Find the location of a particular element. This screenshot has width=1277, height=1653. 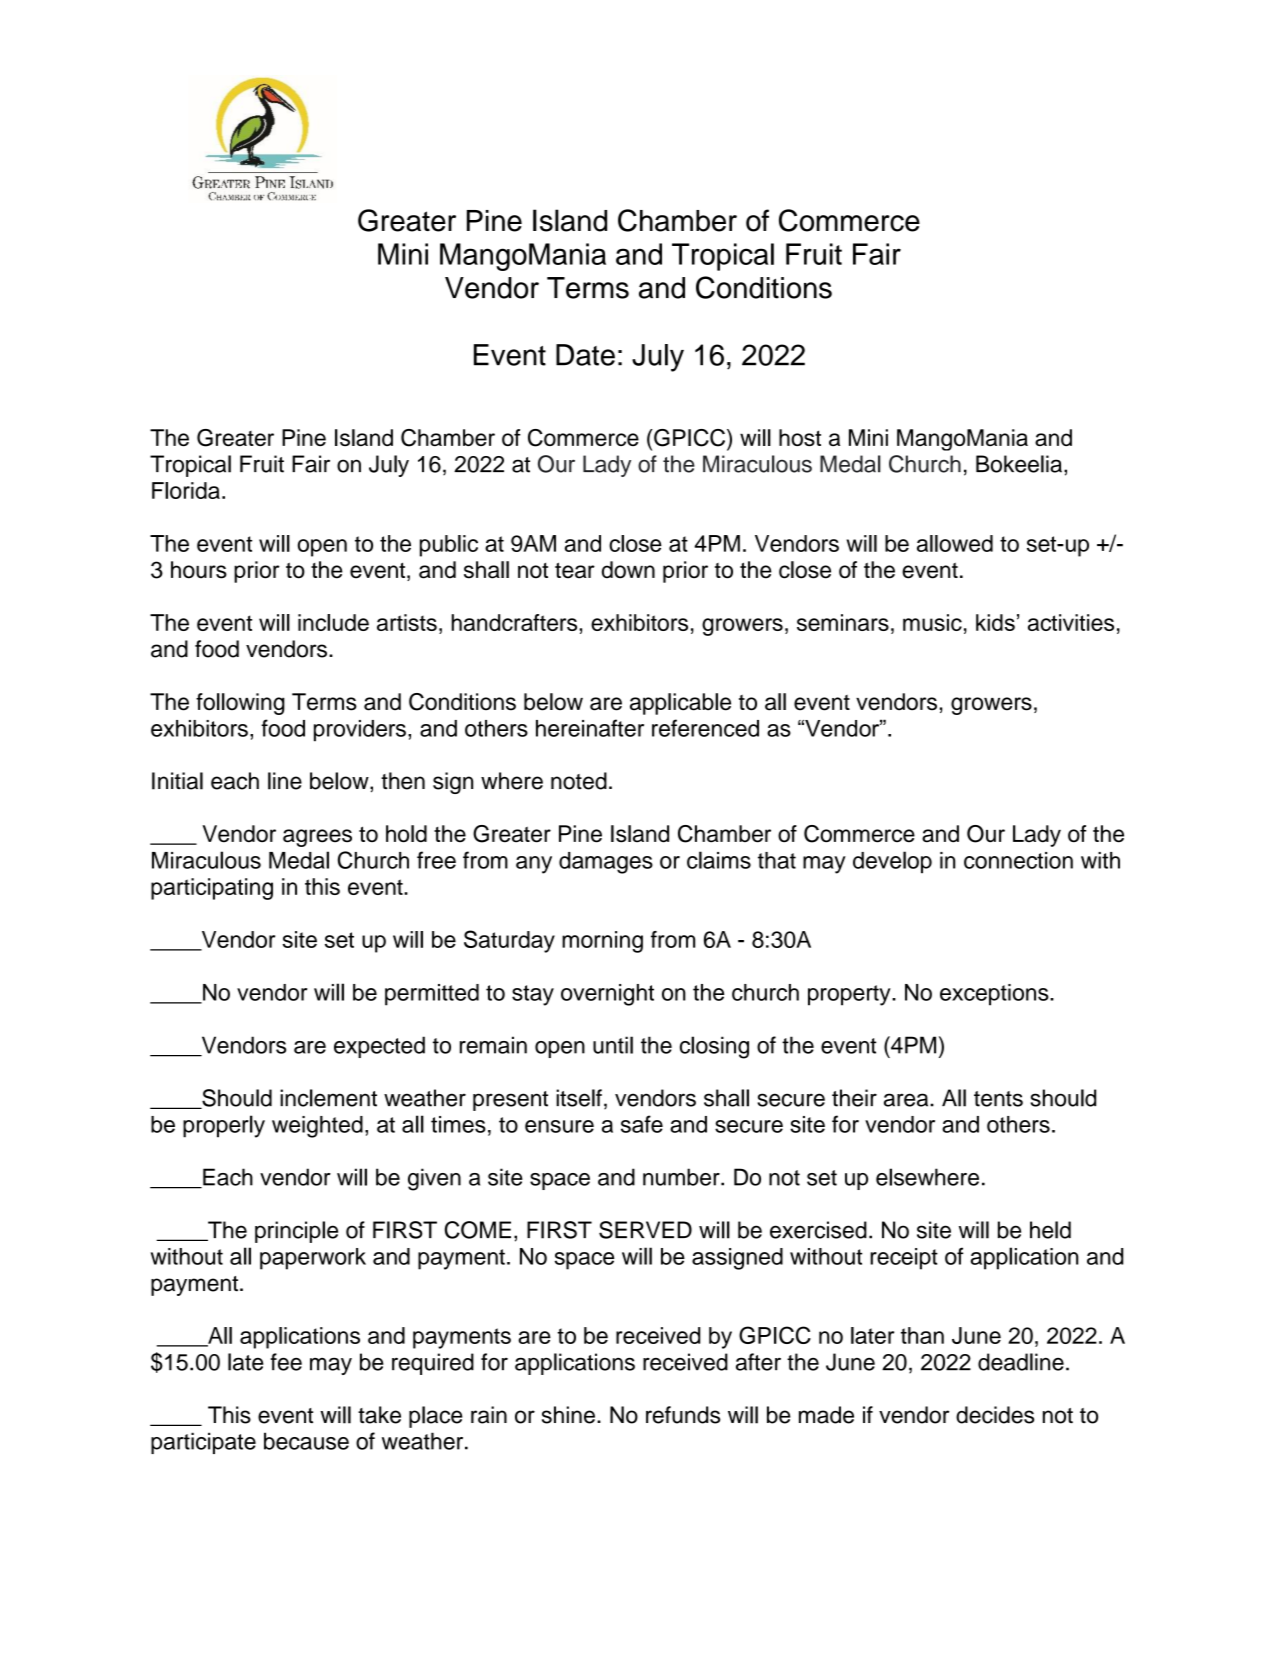

decides is located at coordinates (995, 1415).
